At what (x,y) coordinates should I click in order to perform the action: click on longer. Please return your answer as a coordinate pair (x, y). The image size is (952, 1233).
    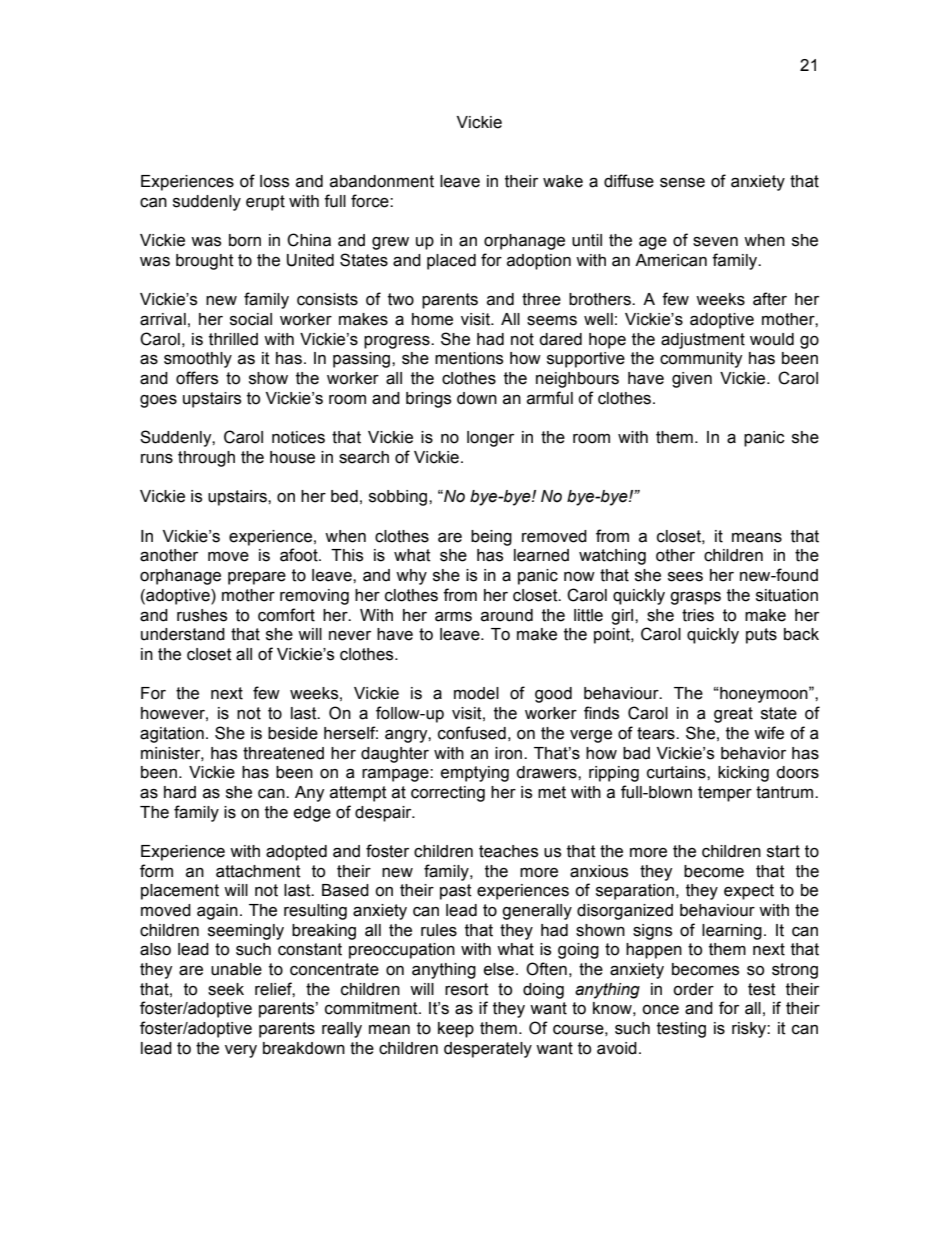
    Looking at the image, I should click on (490, 439).
